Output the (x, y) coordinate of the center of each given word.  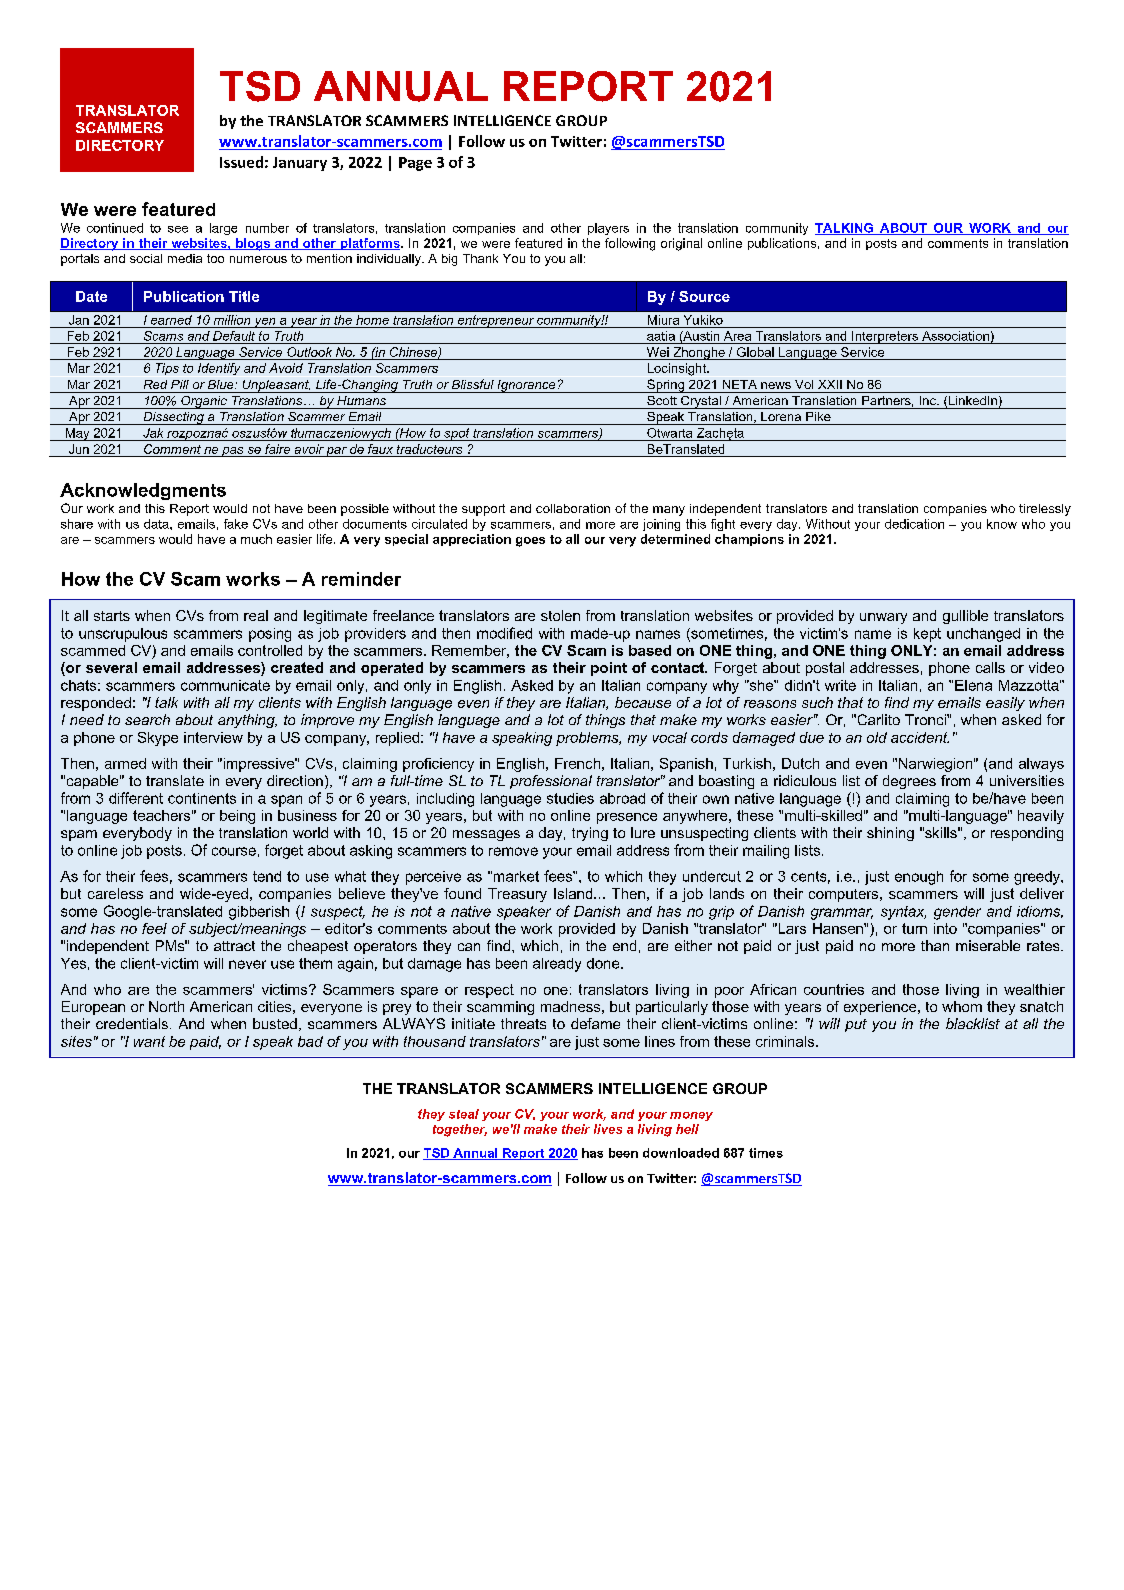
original (681, 244)
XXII (830, 384)
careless (115, 893)
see (178, 229)
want (149, 1041)
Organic (204, 402)
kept (927, 635)
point (609, 669)
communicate (225, 685)
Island (574, 893)
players (608, 229)
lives (608, 1129)
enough (919, 878)
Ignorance (526, 386)
